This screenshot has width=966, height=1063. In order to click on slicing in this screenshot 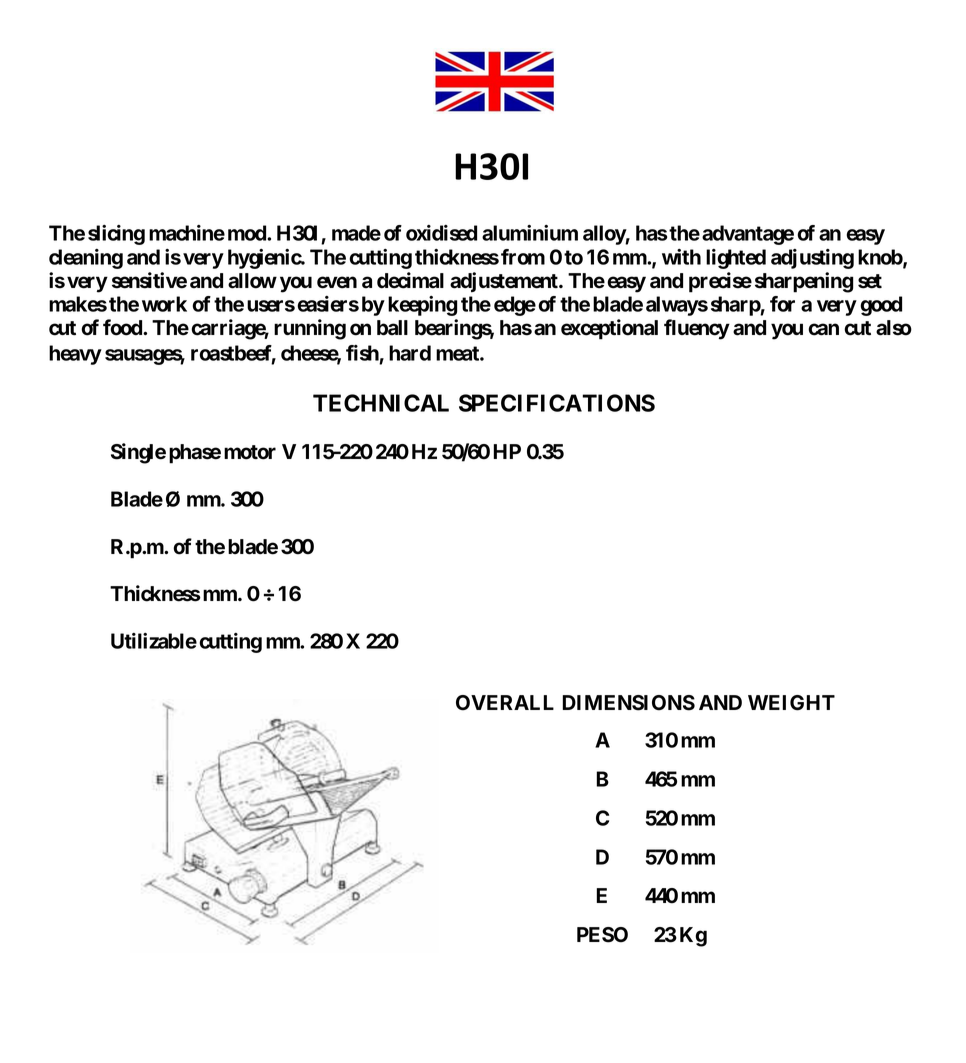, I will do `click(116, 235)`.
